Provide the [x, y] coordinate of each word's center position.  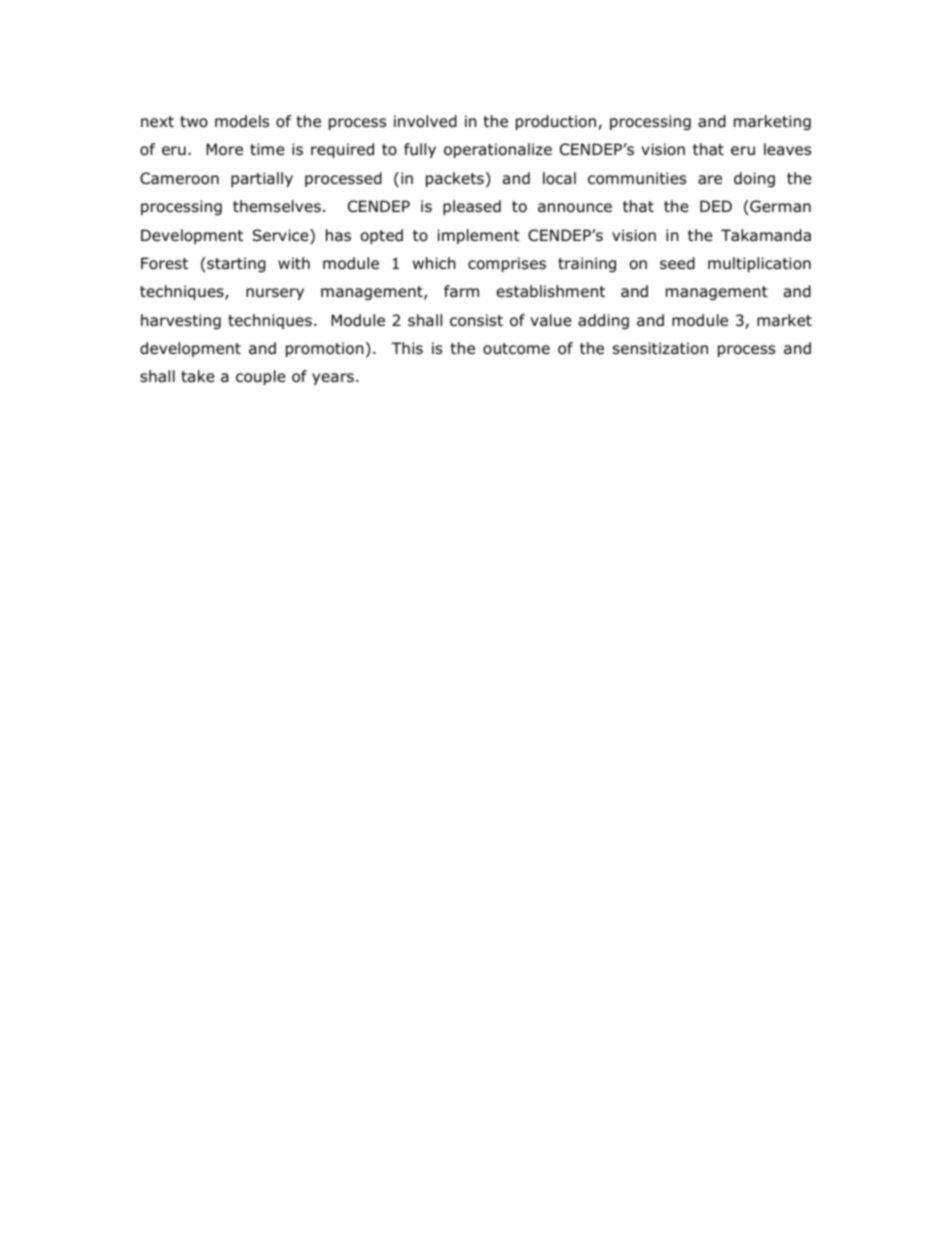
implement [479, 236]
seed [677, 263]
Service [281, 236]
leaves [787, 149]
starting [235, 264]
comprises [507, 264]
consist [476, 320]
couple [261, 377]
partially [262, 179]
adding [603, 321]
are [710, 180]
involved [425, 121]
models [242, 121]
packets [455, 179]
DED [716, 206]
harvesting [181, 321]
